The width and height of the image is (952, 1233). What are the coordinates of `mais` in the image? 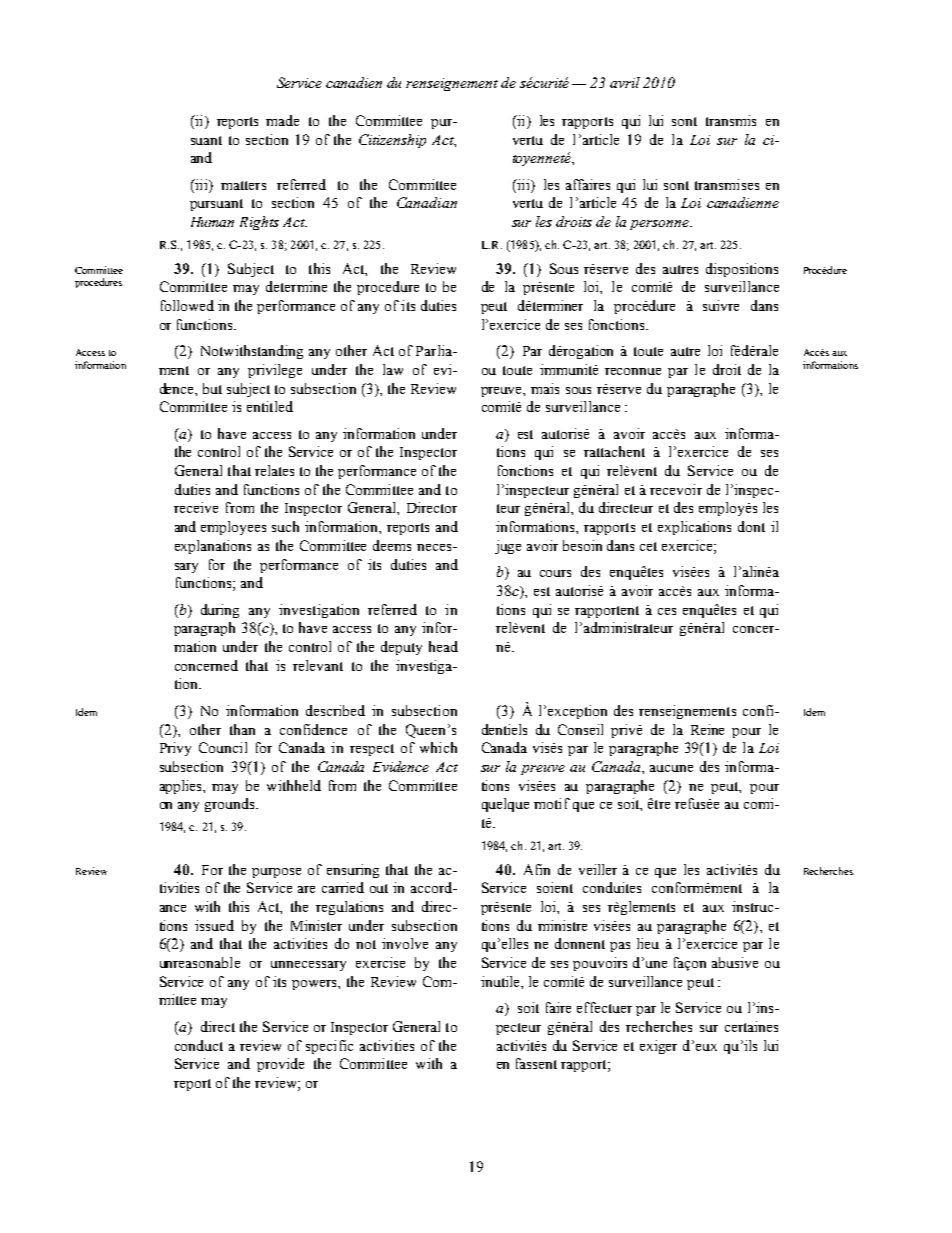 It's located at (545, 388).
